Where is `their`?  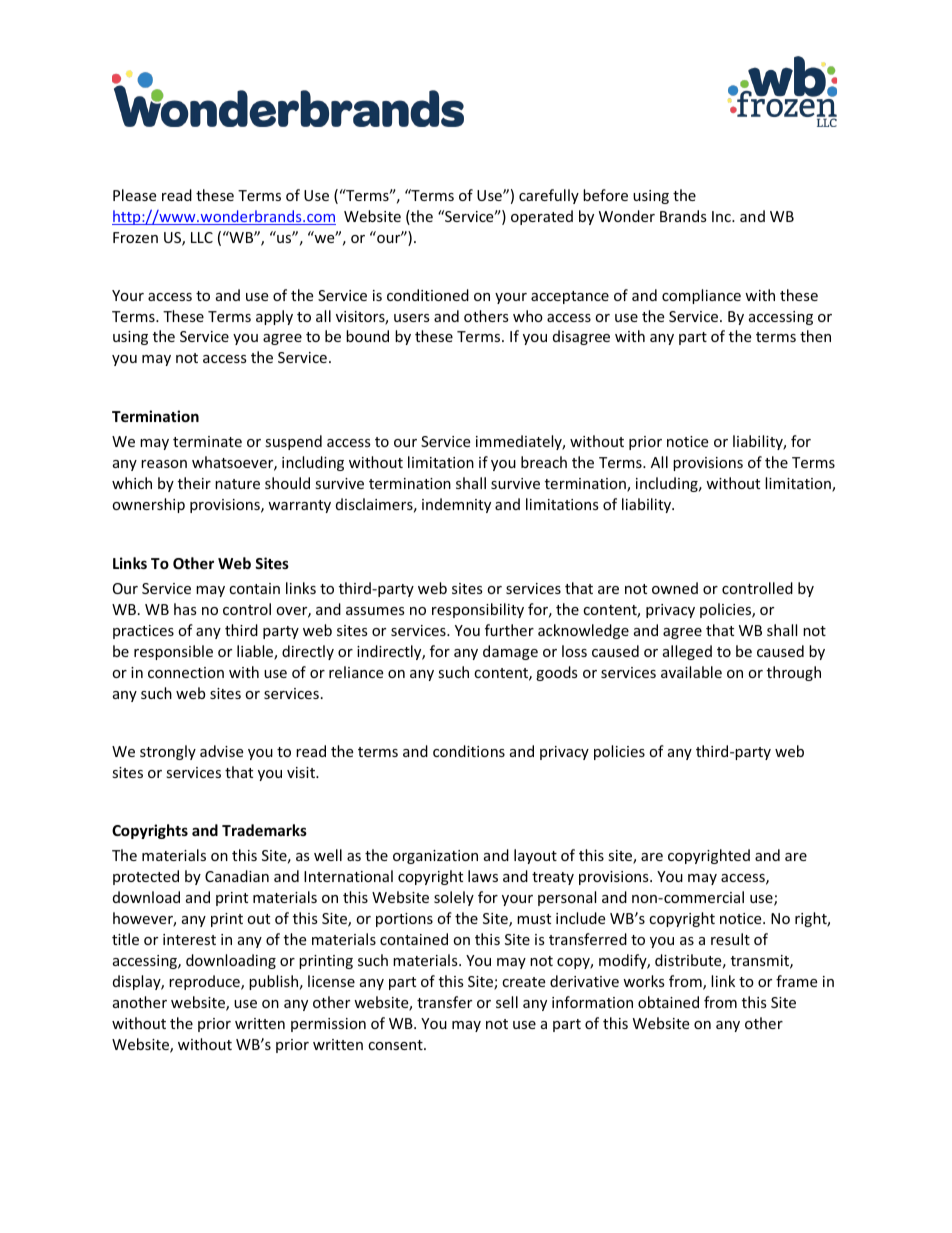 their is located at coordinates (194, 483).
